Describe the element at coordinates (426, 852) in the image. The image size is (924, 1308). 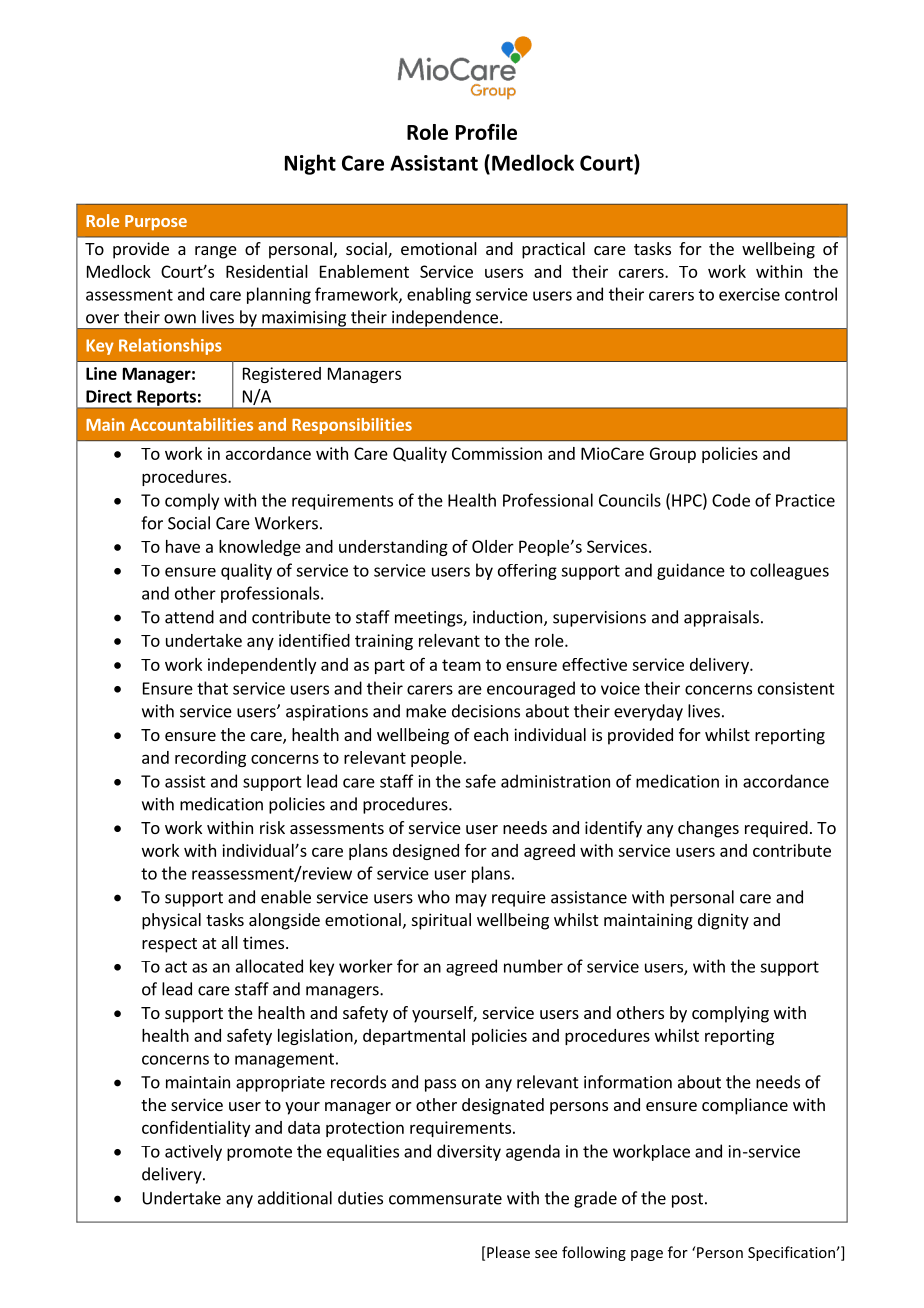
I see `designed` at that location.
